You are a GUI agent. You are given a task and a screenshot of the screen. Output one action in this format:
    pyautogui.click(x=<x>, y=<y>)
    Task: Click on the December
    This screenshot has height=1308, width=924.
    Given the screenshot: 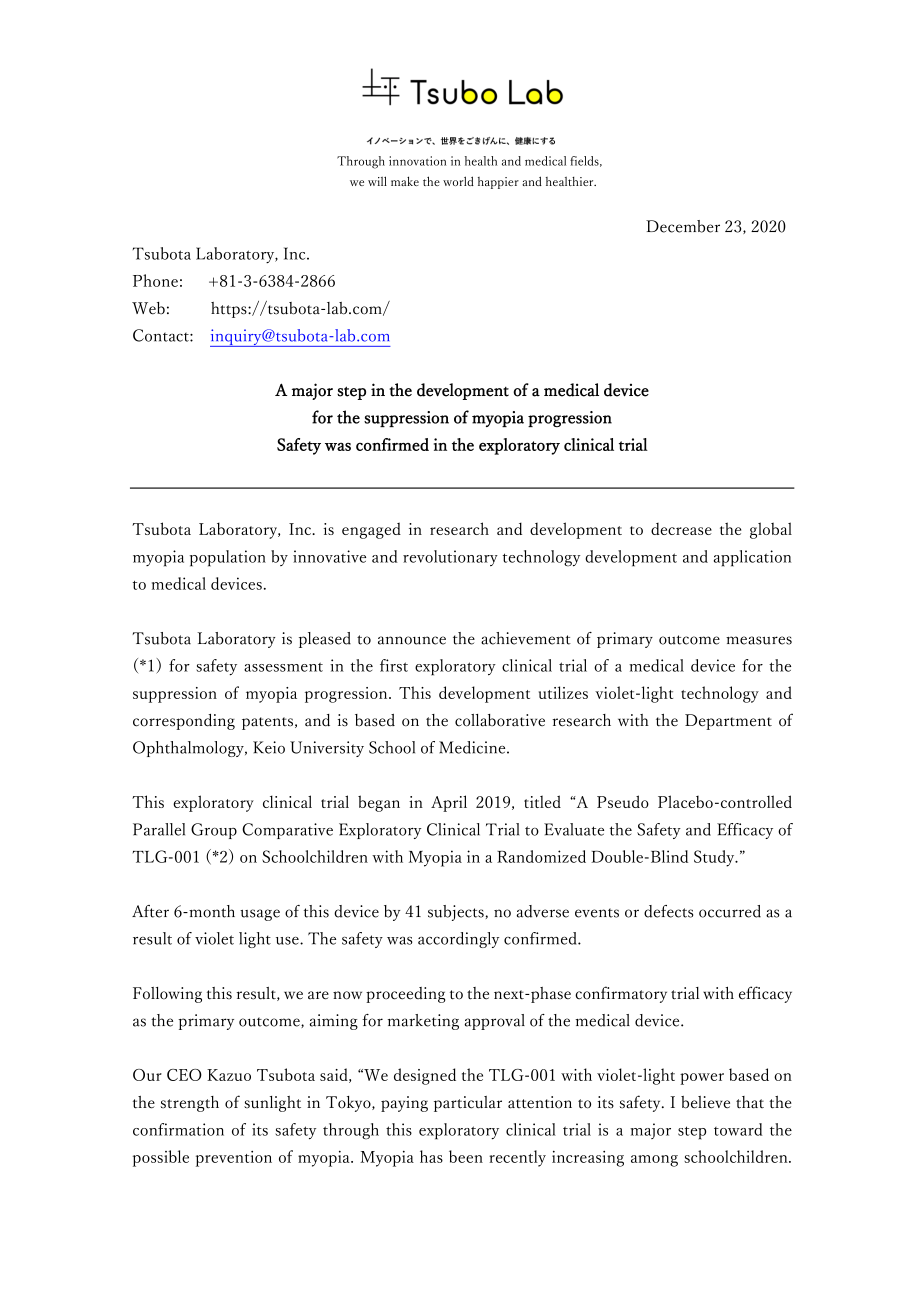 What is the action you would take?
    pyautogui.click(x=683, y=226)
